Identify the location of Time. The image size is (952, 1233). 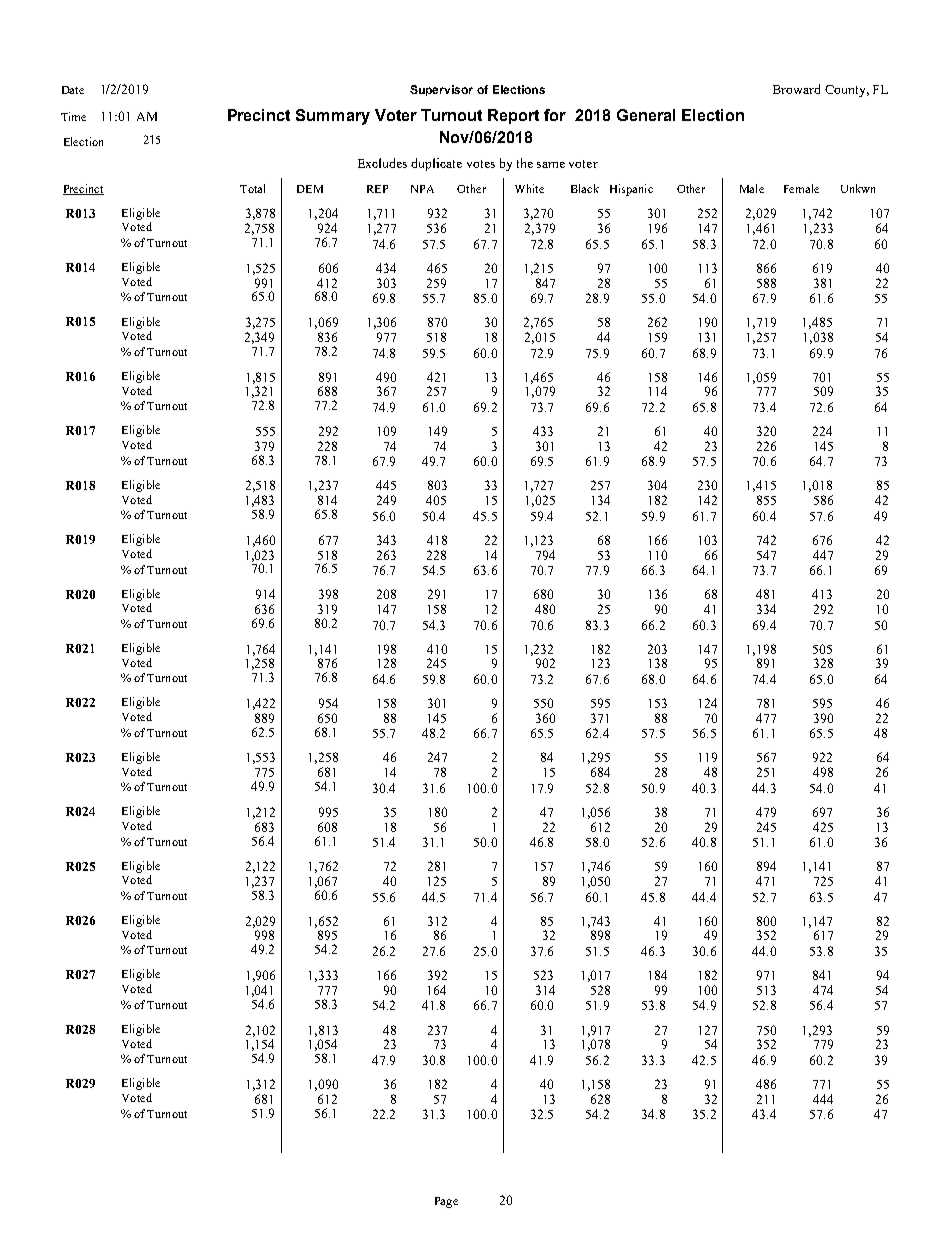
(73, 116).
